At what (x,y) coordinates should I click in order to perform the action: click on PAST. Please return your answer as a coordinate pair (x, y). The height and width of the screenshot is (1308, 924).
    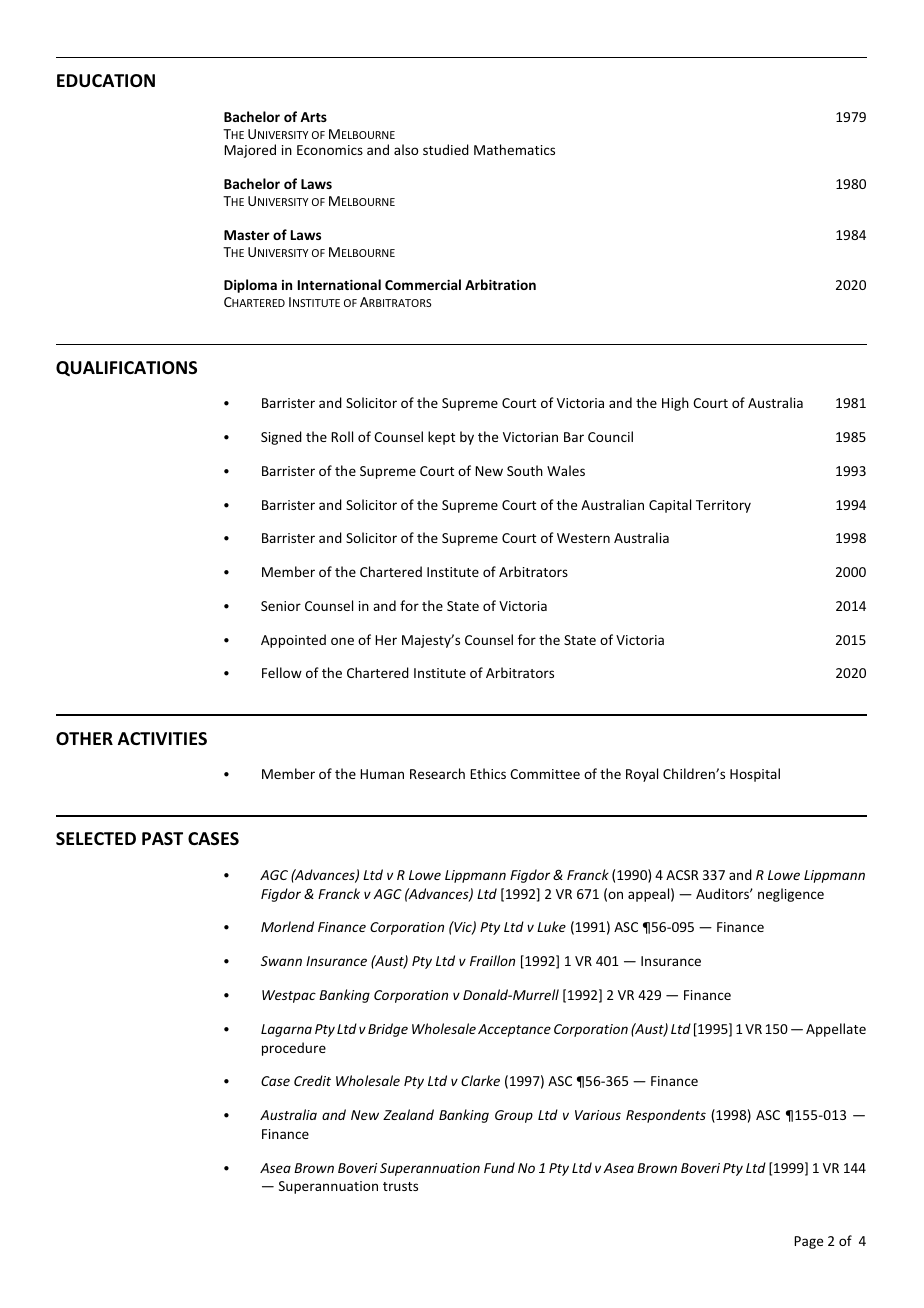
    Looking at the image, I should click on (162, 838).
